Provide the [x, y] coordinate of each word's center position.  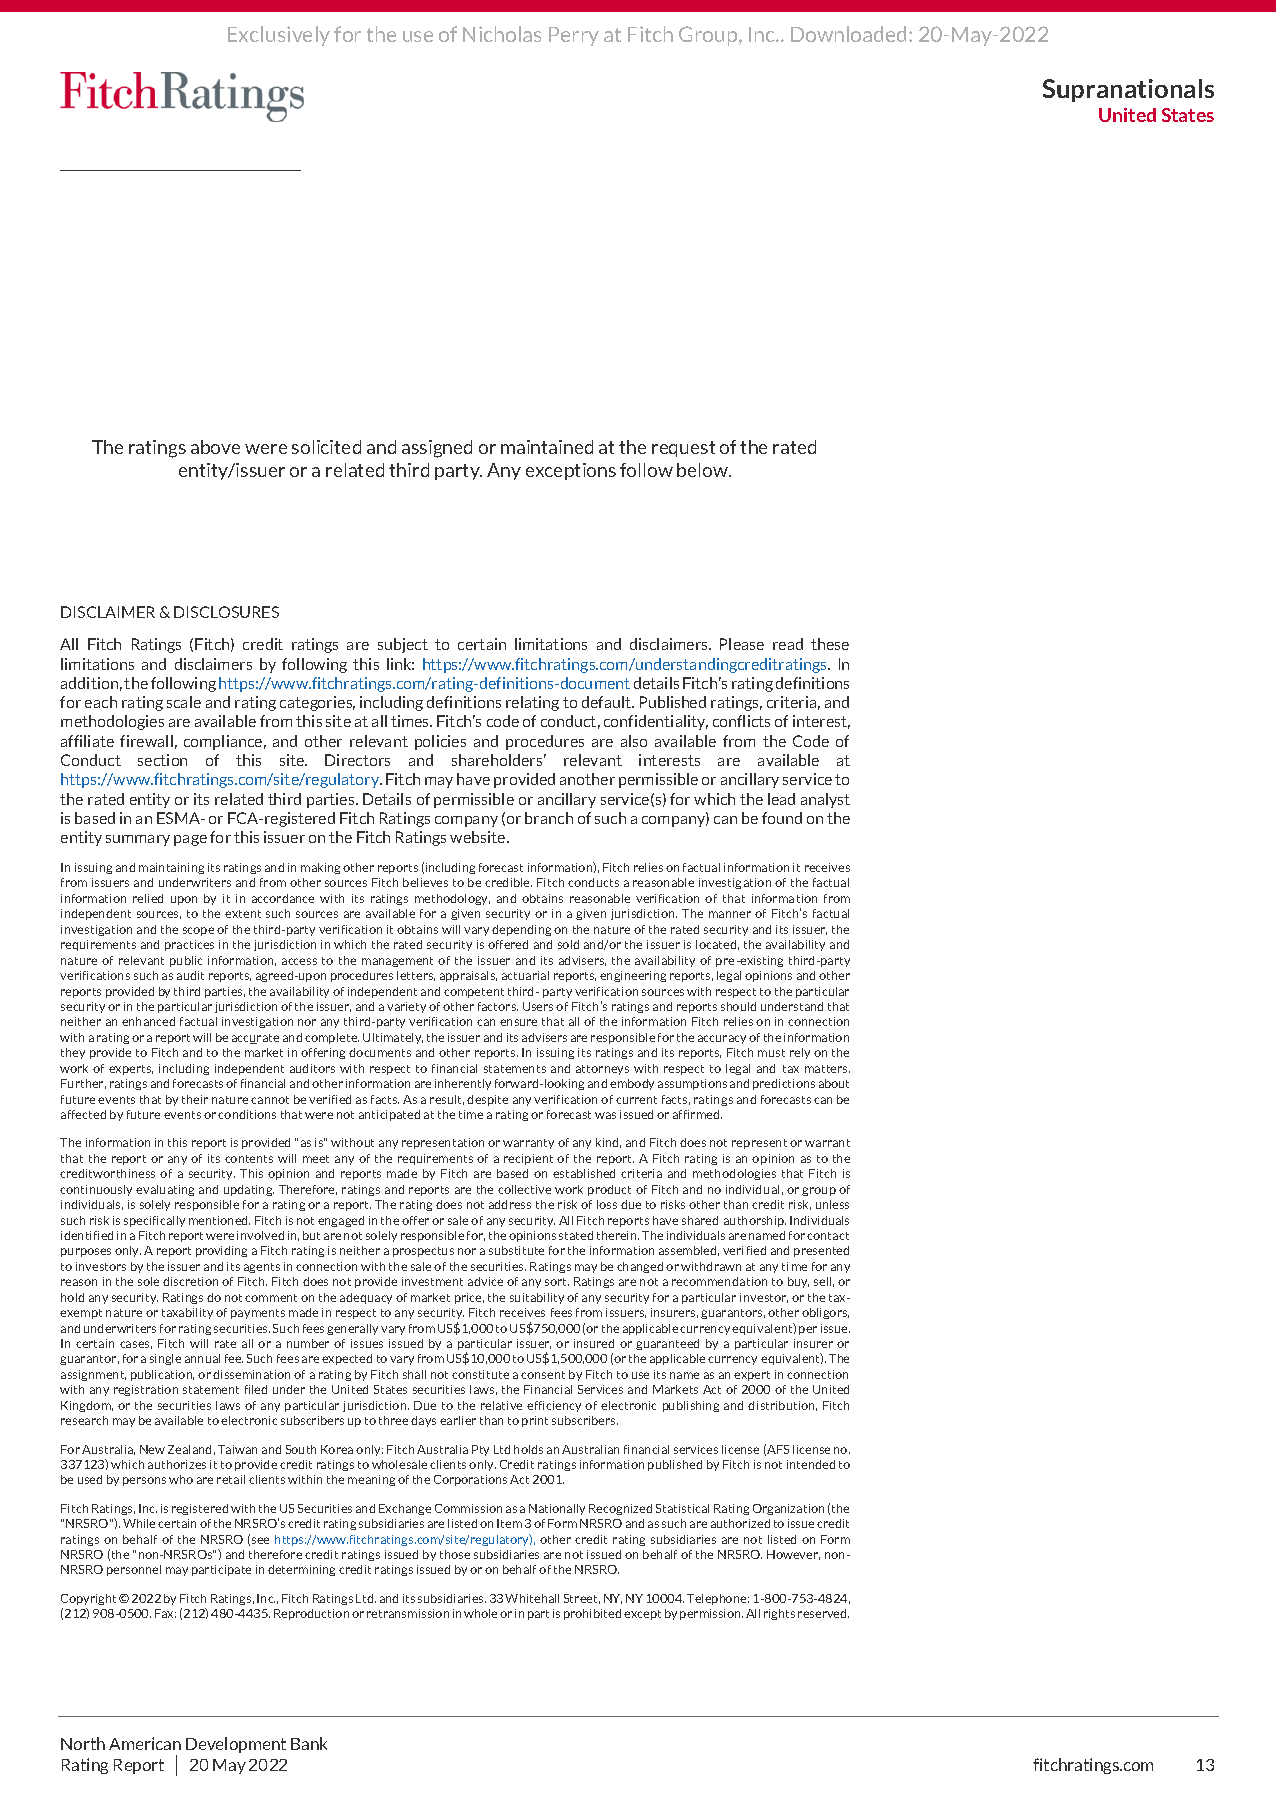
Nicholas [502, 34]
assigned [437, 449]
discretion [190, 1281]
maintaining [171, 868]
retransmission [408, 1613]
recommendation [719, 1281]
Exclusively [279, 36]
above [215, 447]
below [704, 470]
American [145, 1743]
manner [730, 914]
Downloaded [850, 34]
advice [485, 1281]
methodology [452, 899]
